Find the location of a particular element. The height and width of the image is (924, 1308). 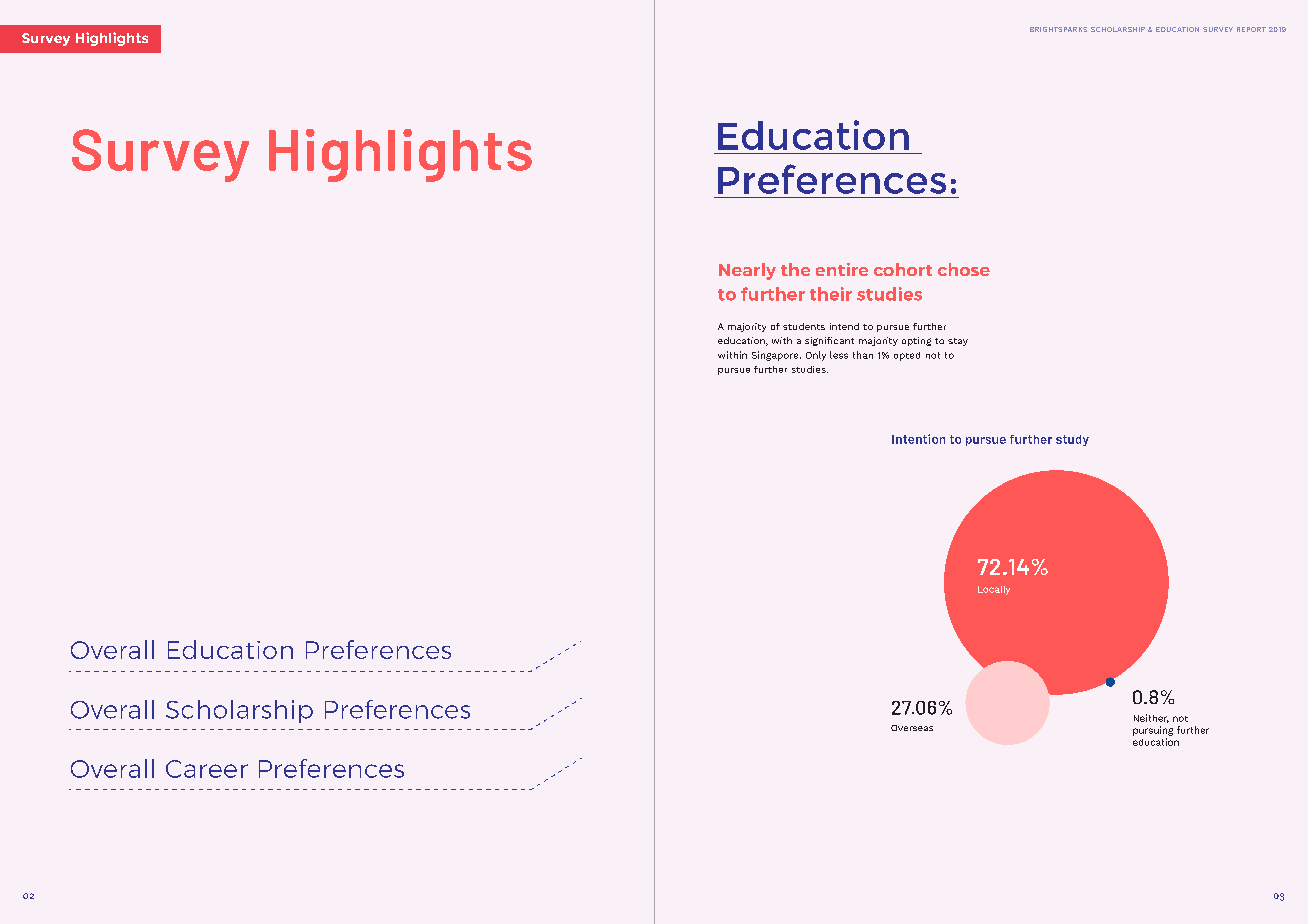

Nearly is located at coordinates (747, 271).
